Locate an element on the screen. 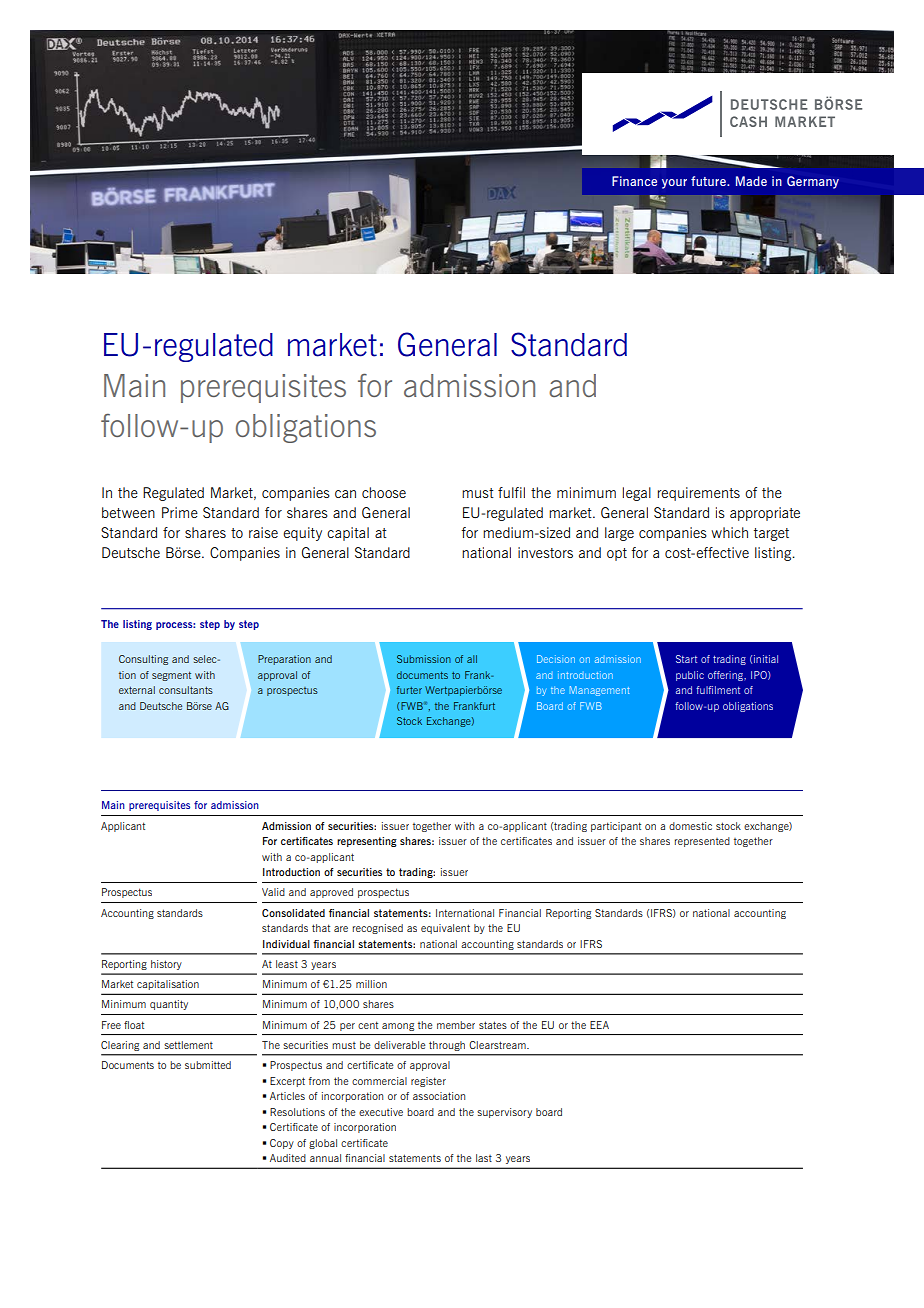  offering is located at coordinates (726, 676).
